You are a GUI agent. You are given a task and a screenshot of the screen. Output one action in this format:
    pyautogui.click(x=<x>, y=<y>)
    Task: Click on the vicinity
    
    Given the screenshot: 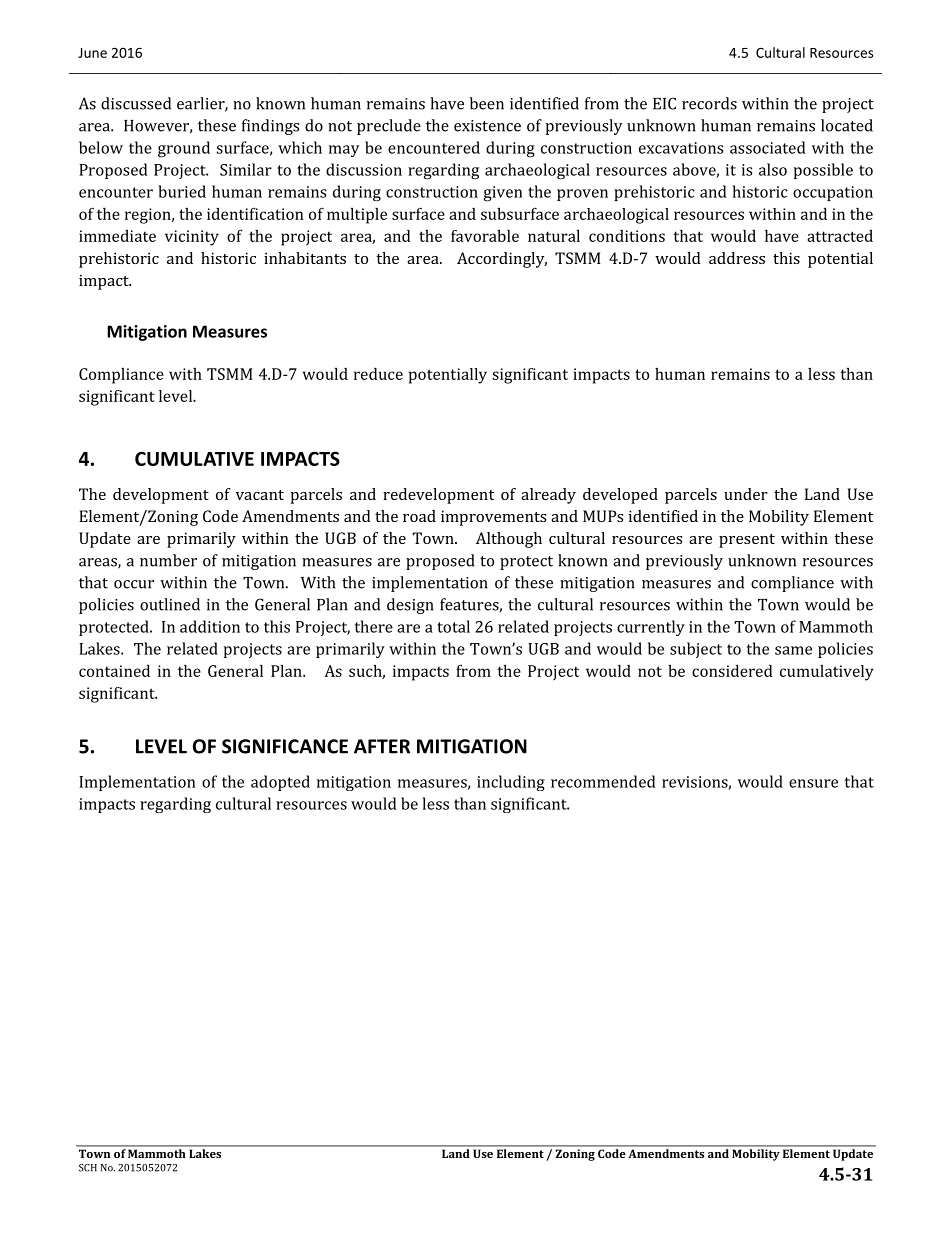 What is the action you would take?
    pyautogui.click(x=192, y=238)
